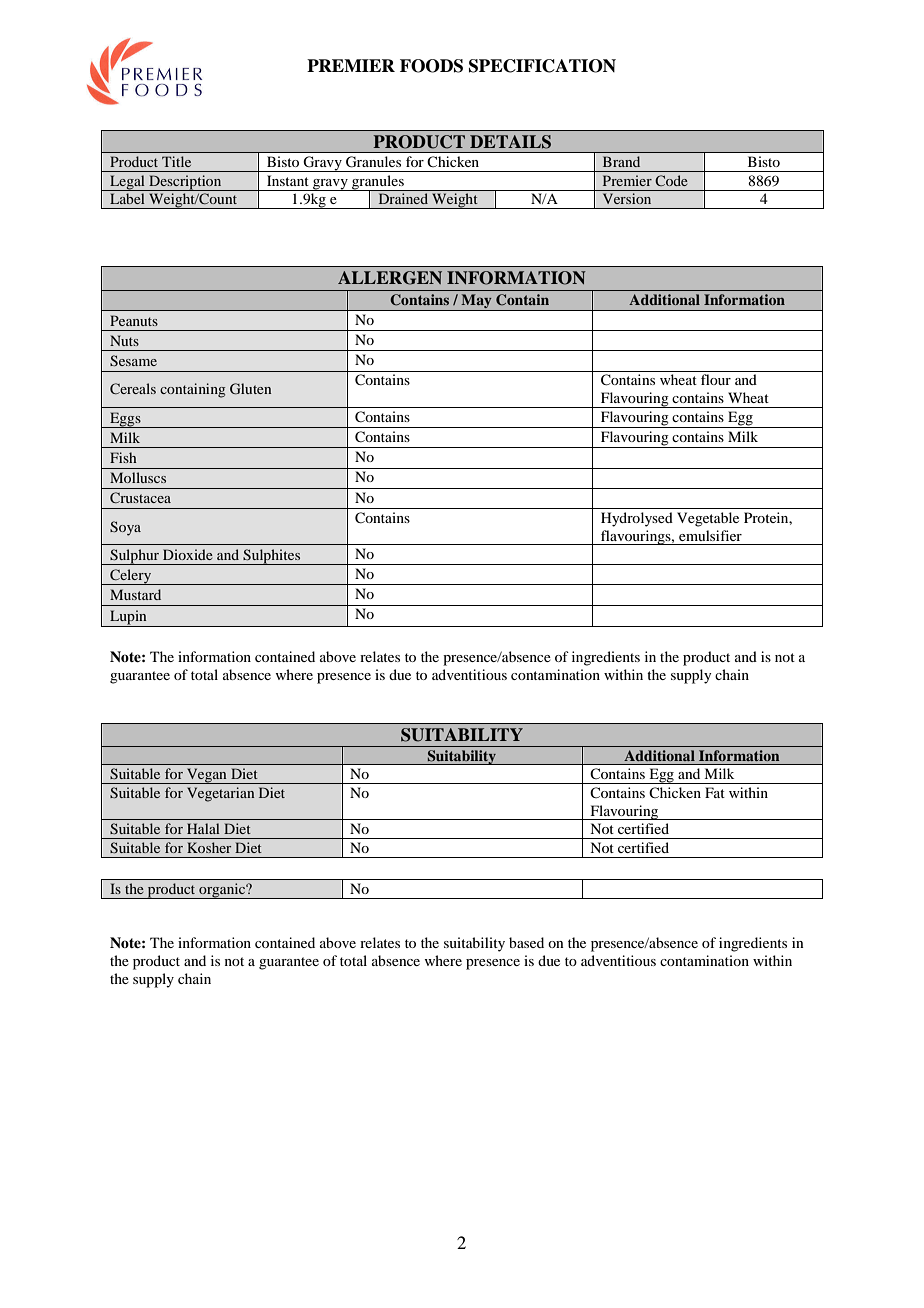 This page has width=924, height=1308. Describe the element at coordinates (220, 794) in the page. I see `Vegetarian` at that location.
